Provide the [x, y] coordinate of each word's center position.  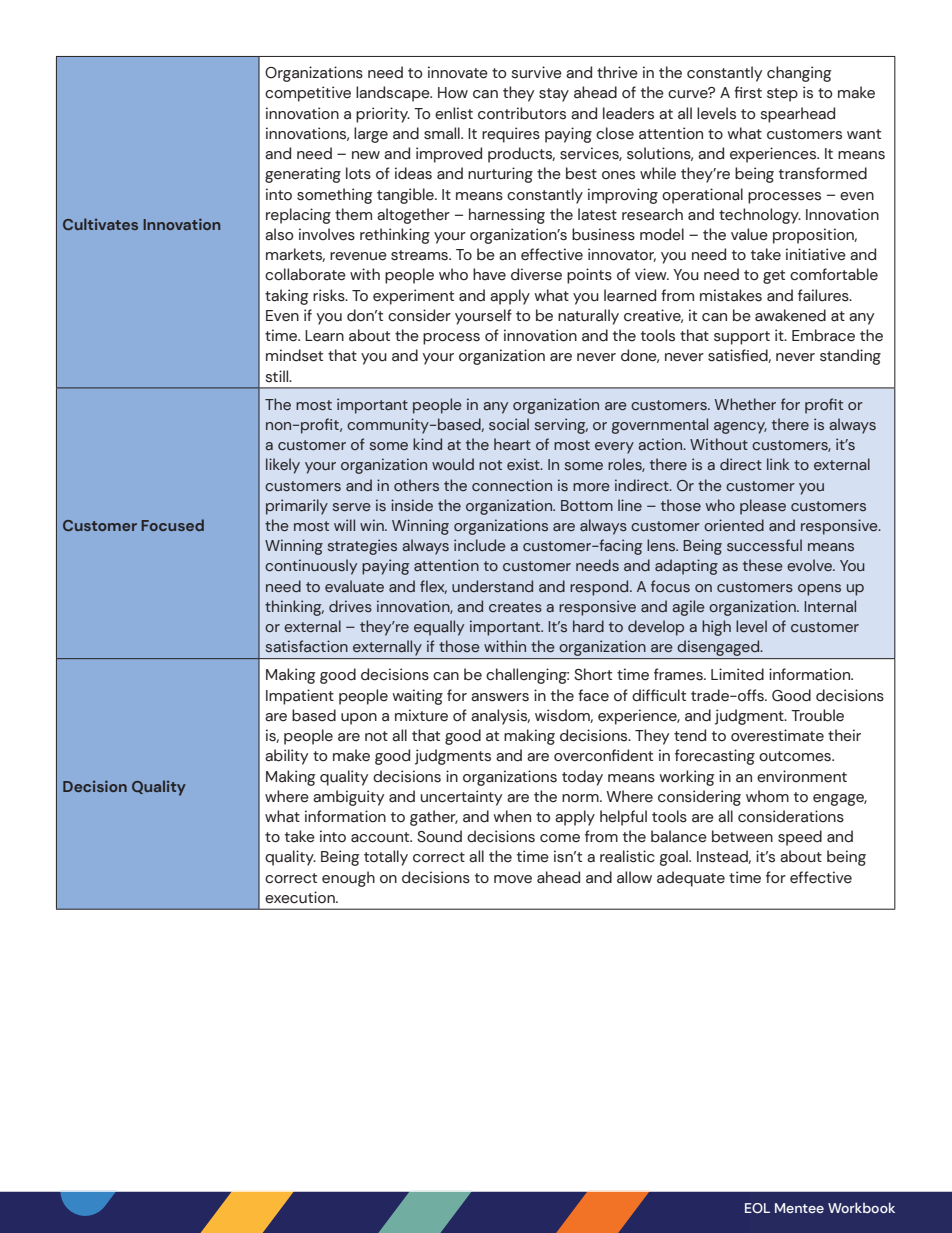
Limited [737, 674]
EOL [757, 1208]
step [782, 95]
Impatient [300, 697]
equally [439, 628]
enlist [454, 113]
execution [301, 897]
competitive [308, 94]
